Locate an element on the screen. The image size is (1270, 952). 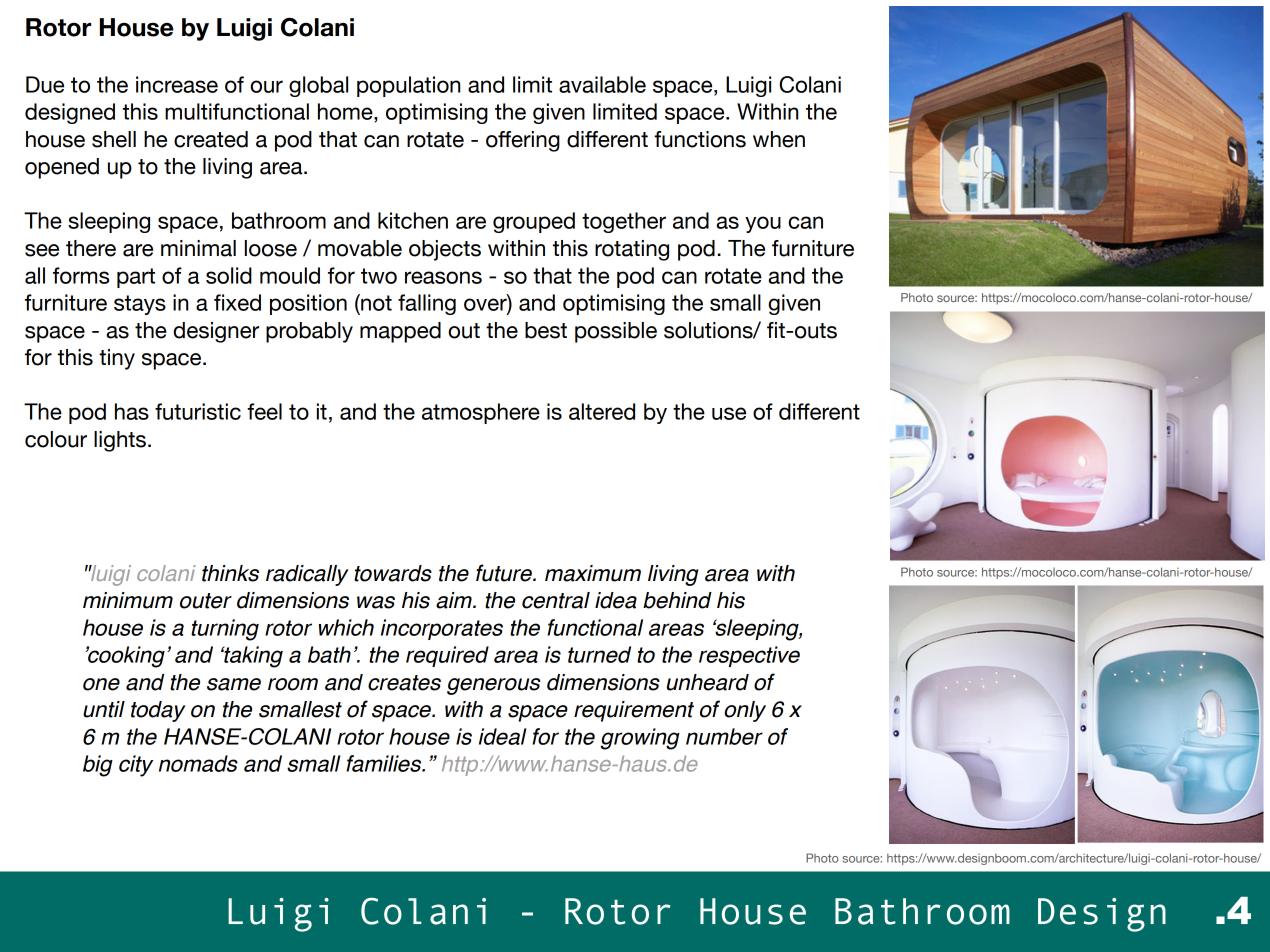
functions is located at coordinates (700, 139).
